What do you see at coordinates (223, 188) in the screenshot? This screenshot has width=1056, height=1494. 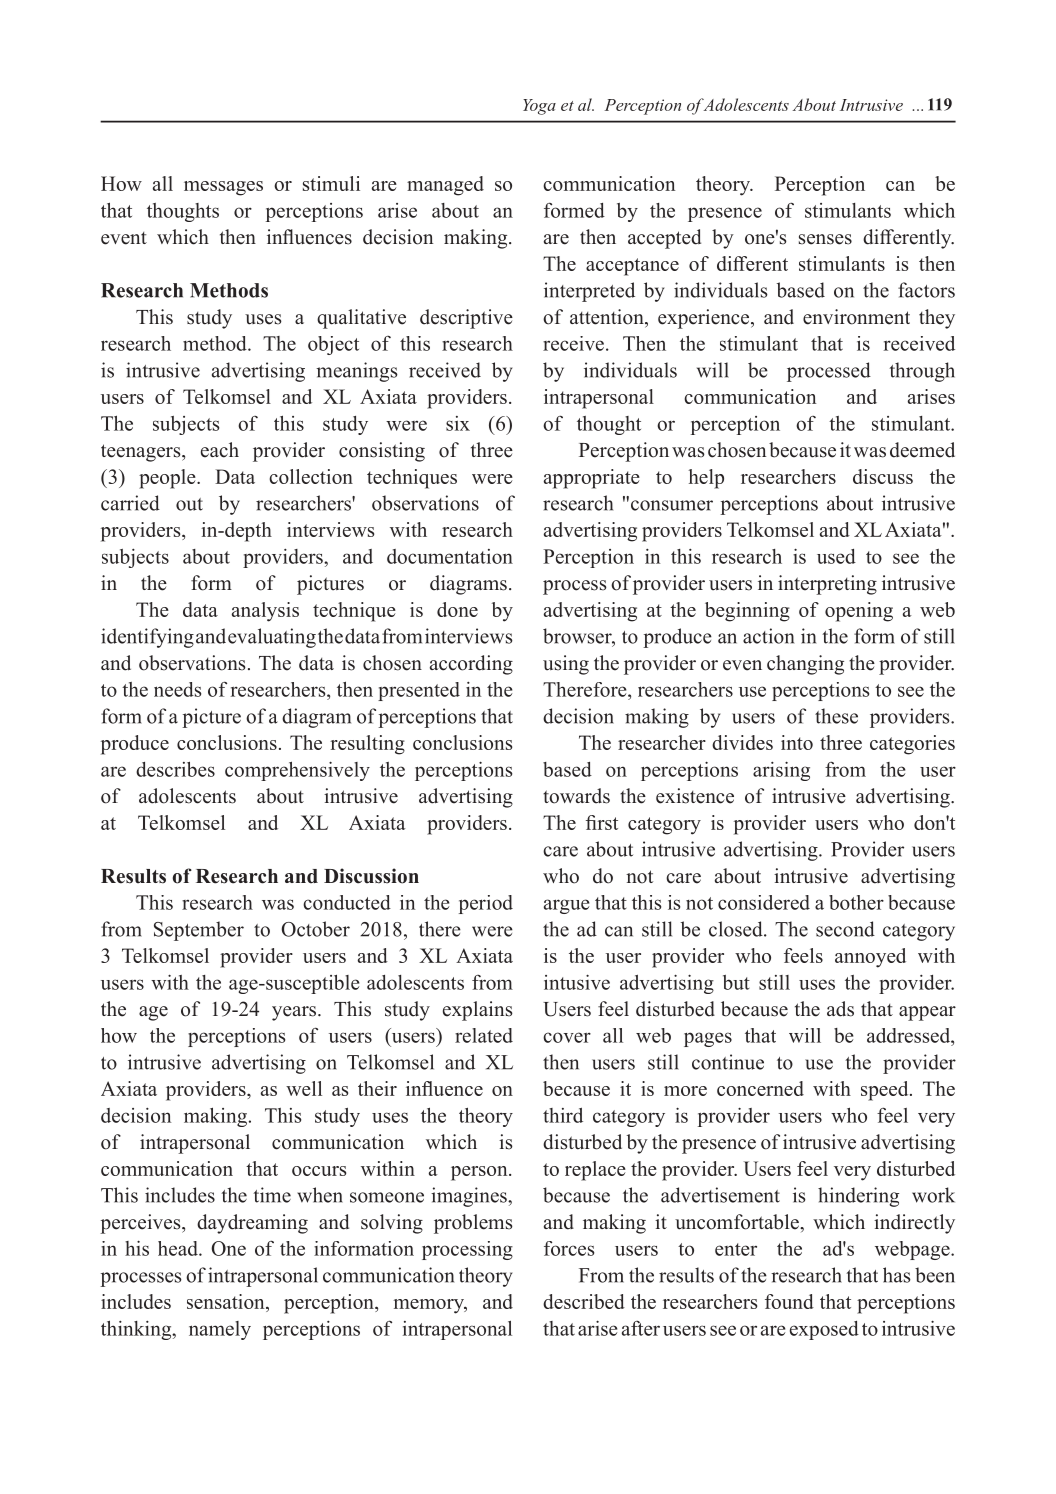 I see `messages` at bounding box center [223, 188].
